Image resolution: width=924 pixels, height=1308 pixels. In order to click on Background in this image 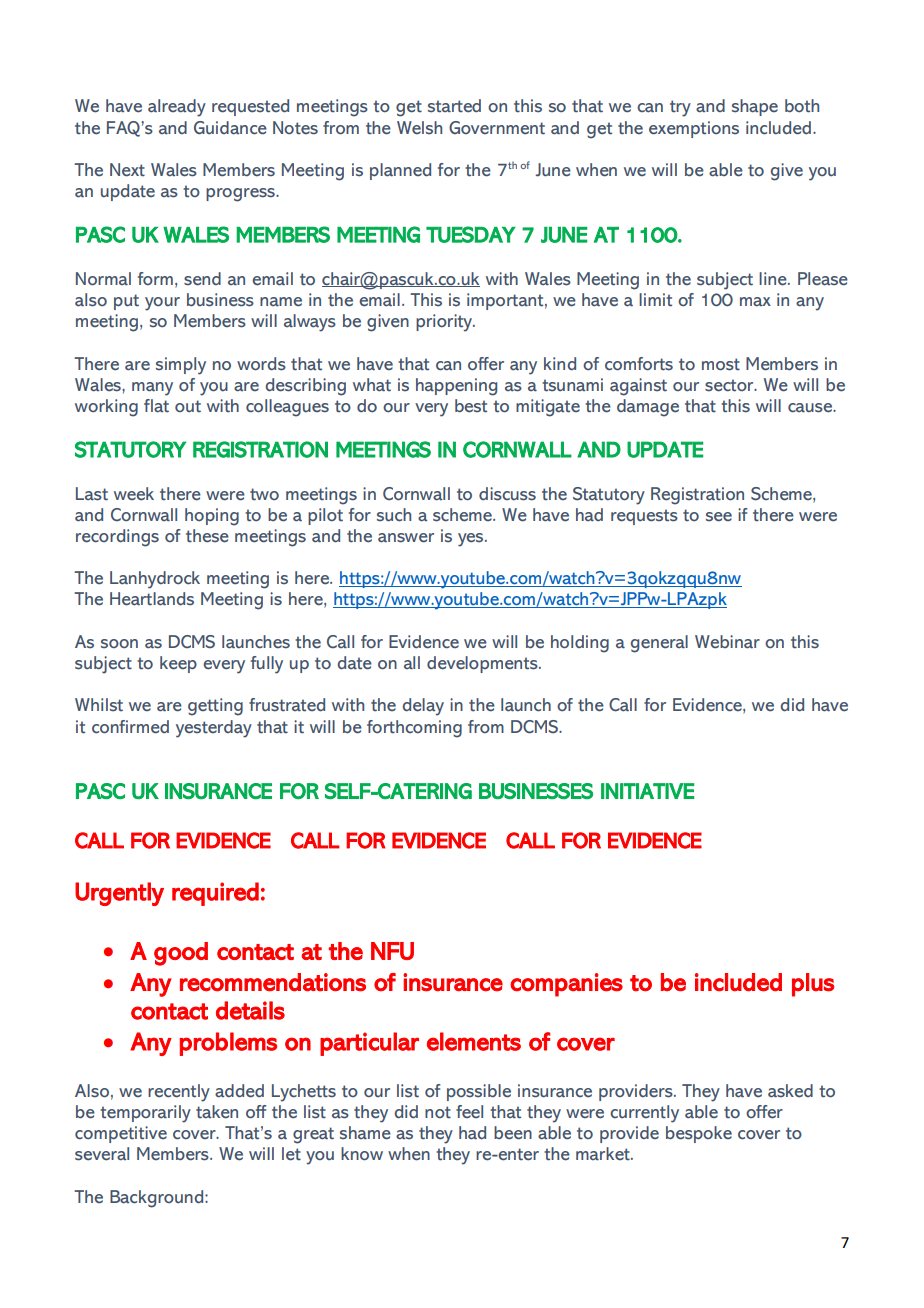, I will do `click(158, 1199)`.
